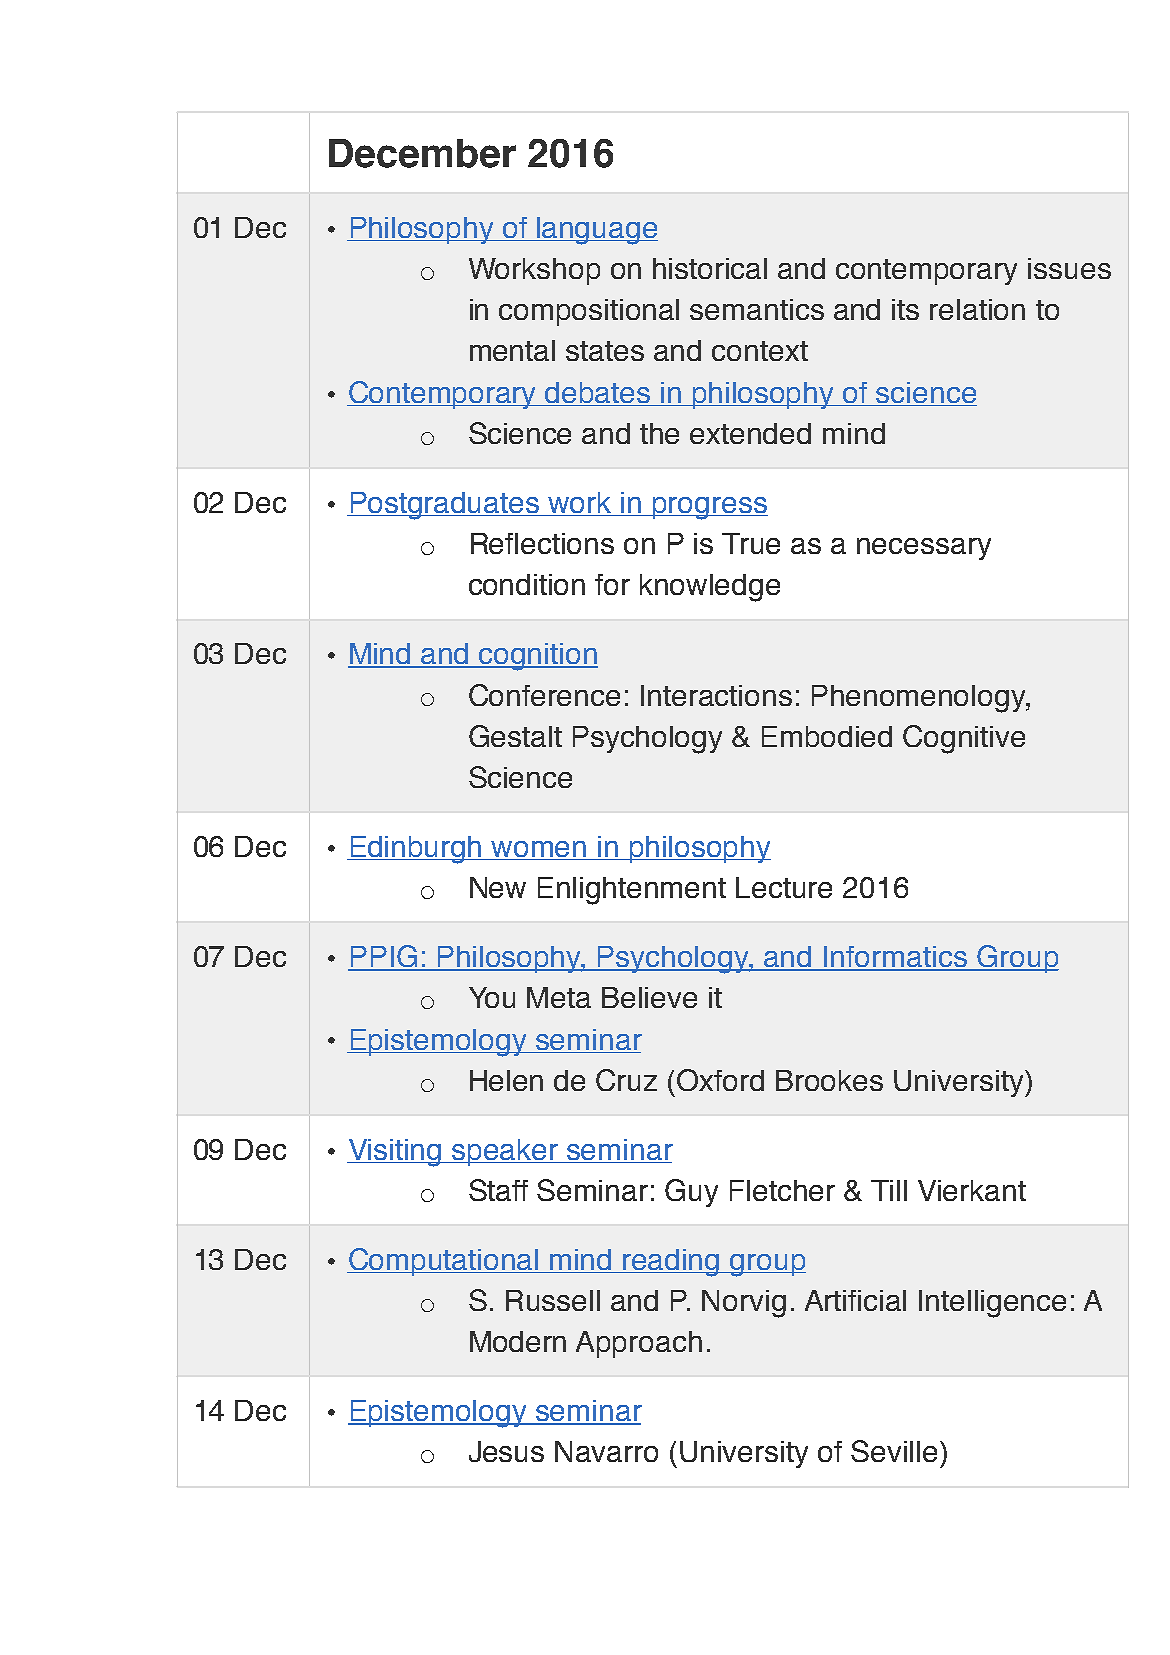 Image resolution: width=1170 pixels, height=1655 pixels. What do you see at coordinates (506, 1451) in the document?
I see `Jesus` at bounding box center [506, 1451].
